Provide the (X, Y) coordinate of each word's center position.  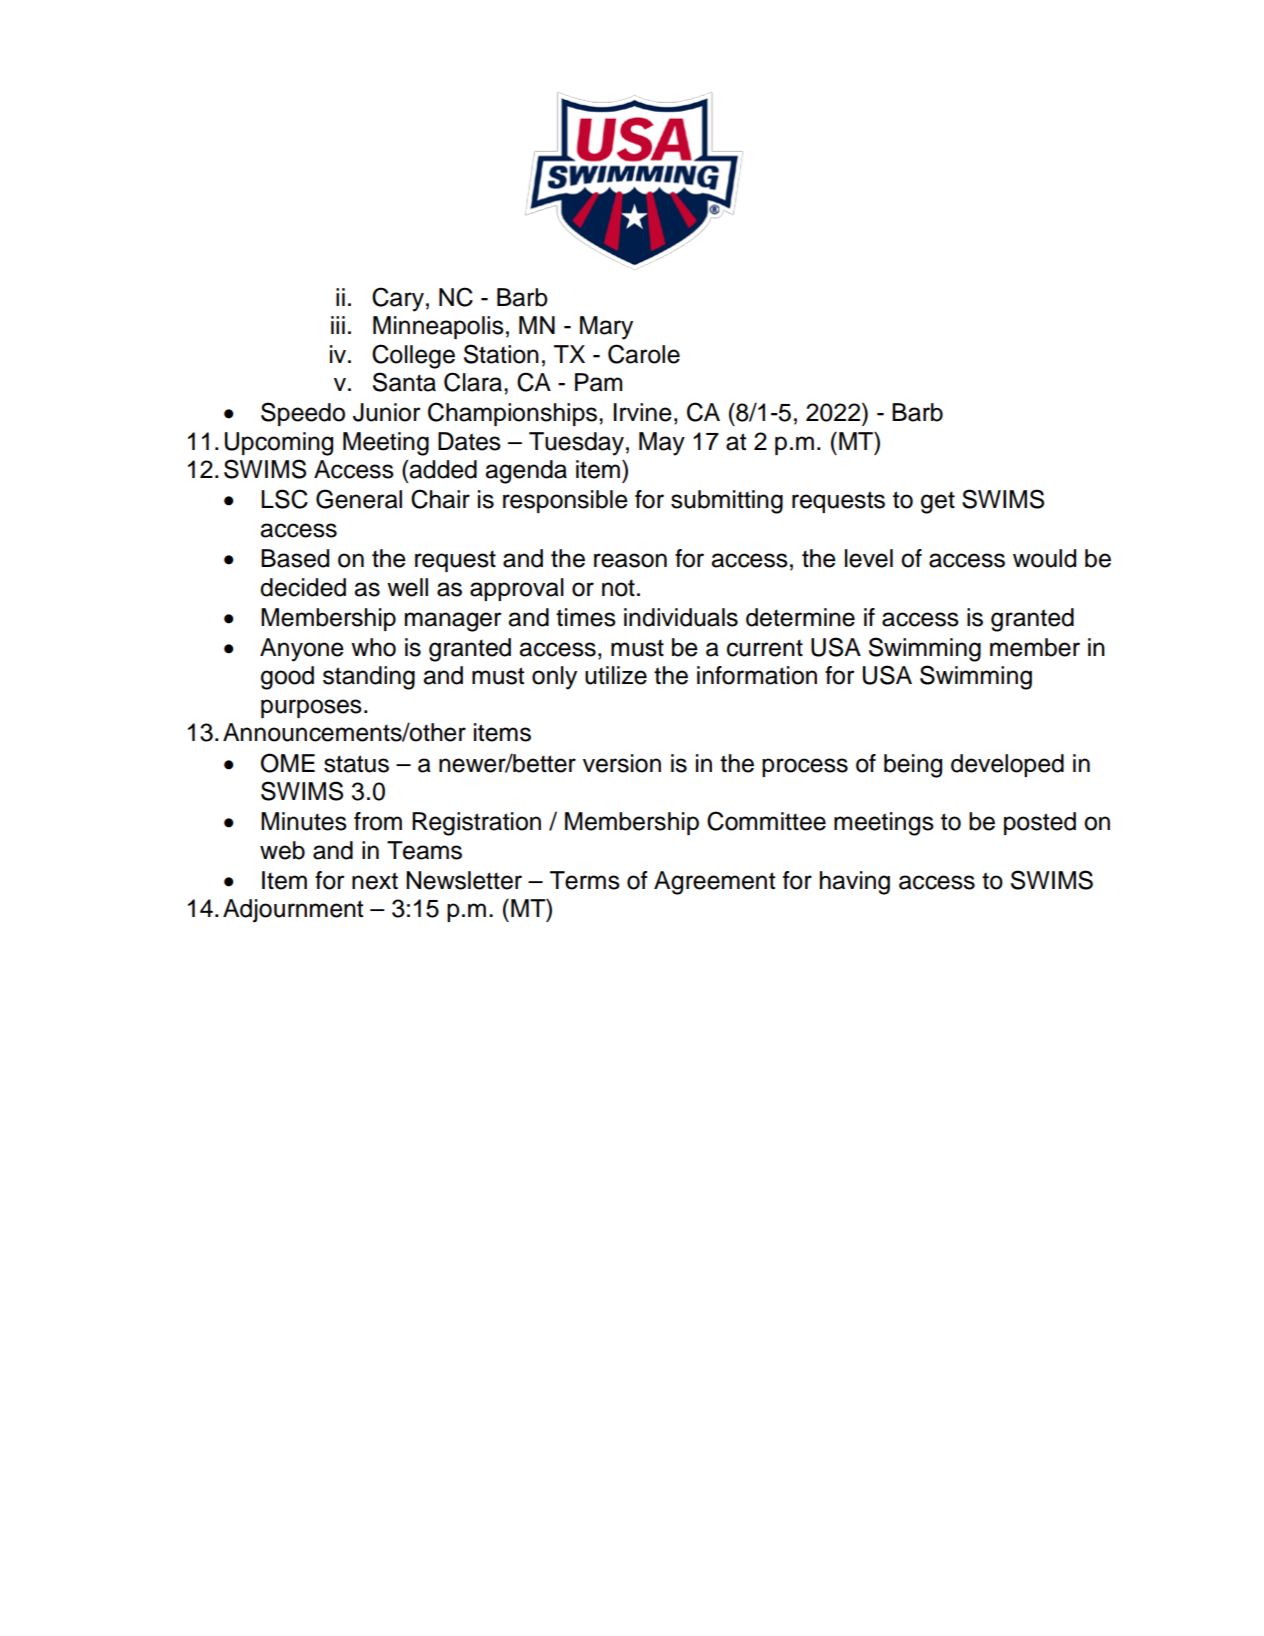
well (407, 587)
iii (338, 325)
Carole (644, 354)
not (618, 588)
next (375, 881)
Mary (606, 328)
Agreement (714, 883)
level (869, 558)
